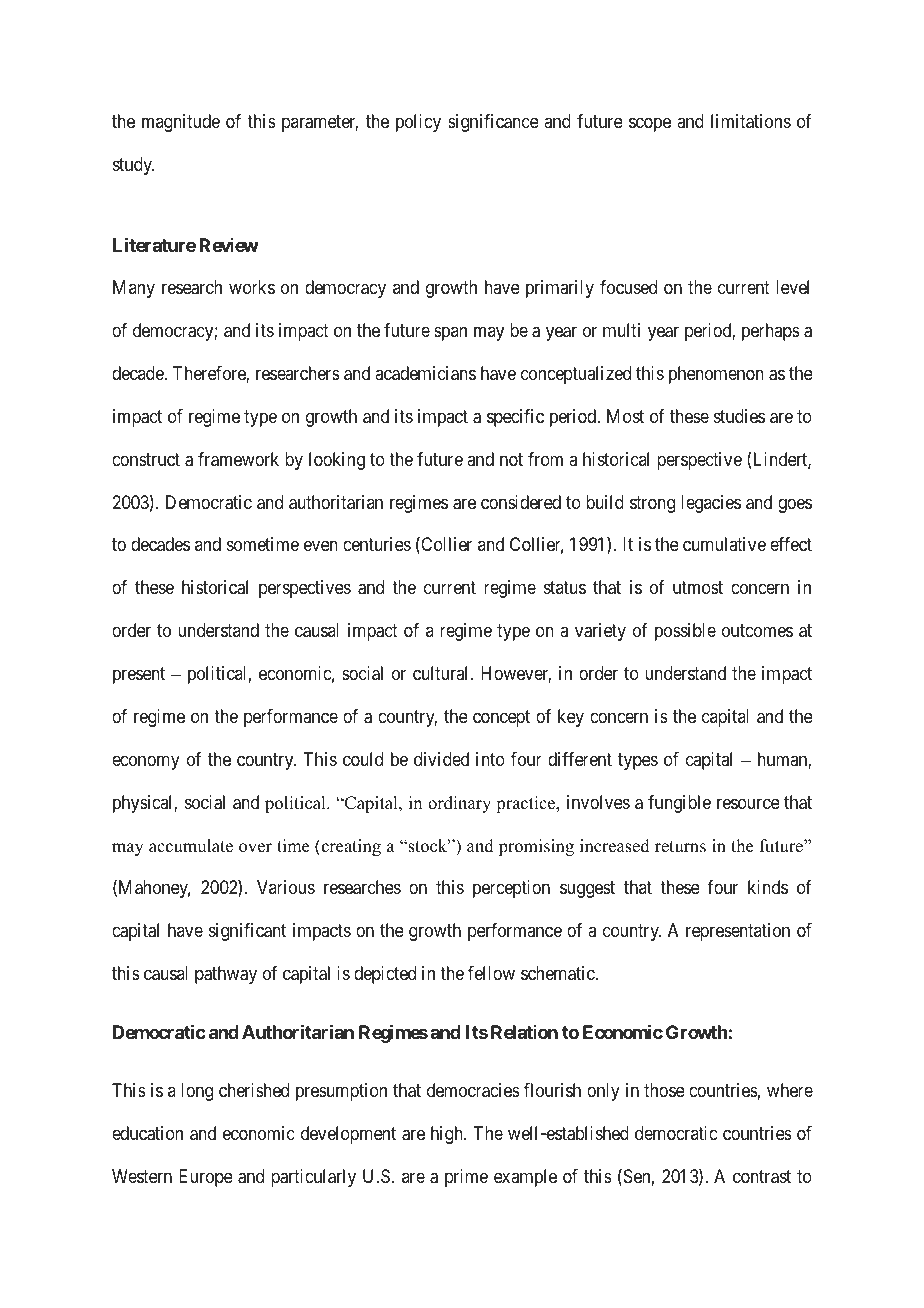  Describe the element at coordinates (493, 123) in the screenshot. I see `significance` at that location.
